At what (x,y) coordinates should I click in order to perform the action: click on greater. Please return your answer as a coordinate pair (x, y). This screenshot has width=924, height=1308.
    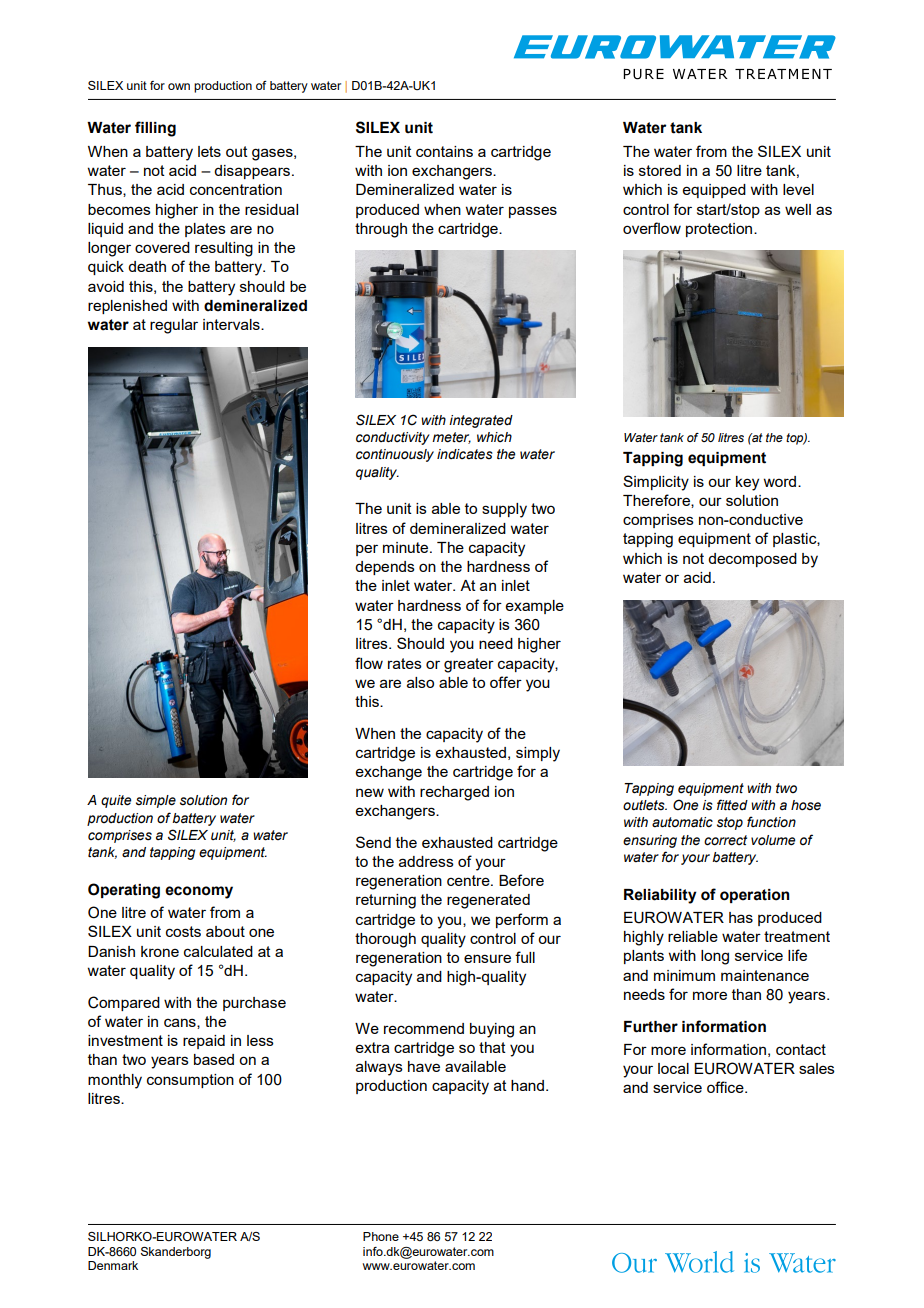
    Looking at the image, I should click on (469, 665).
